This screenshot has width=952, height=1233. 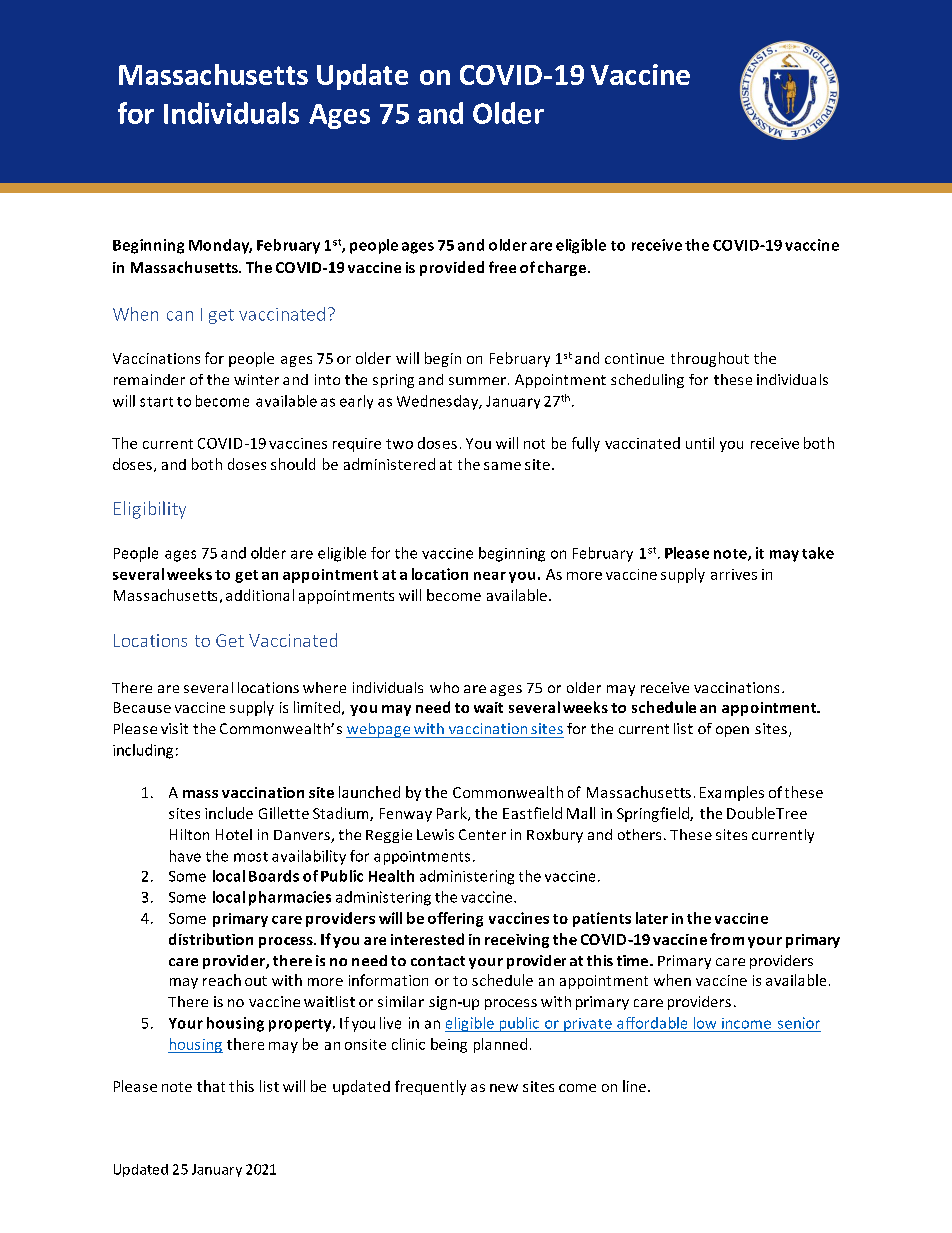 I want to click on Because, so click(x=142, y=707).
